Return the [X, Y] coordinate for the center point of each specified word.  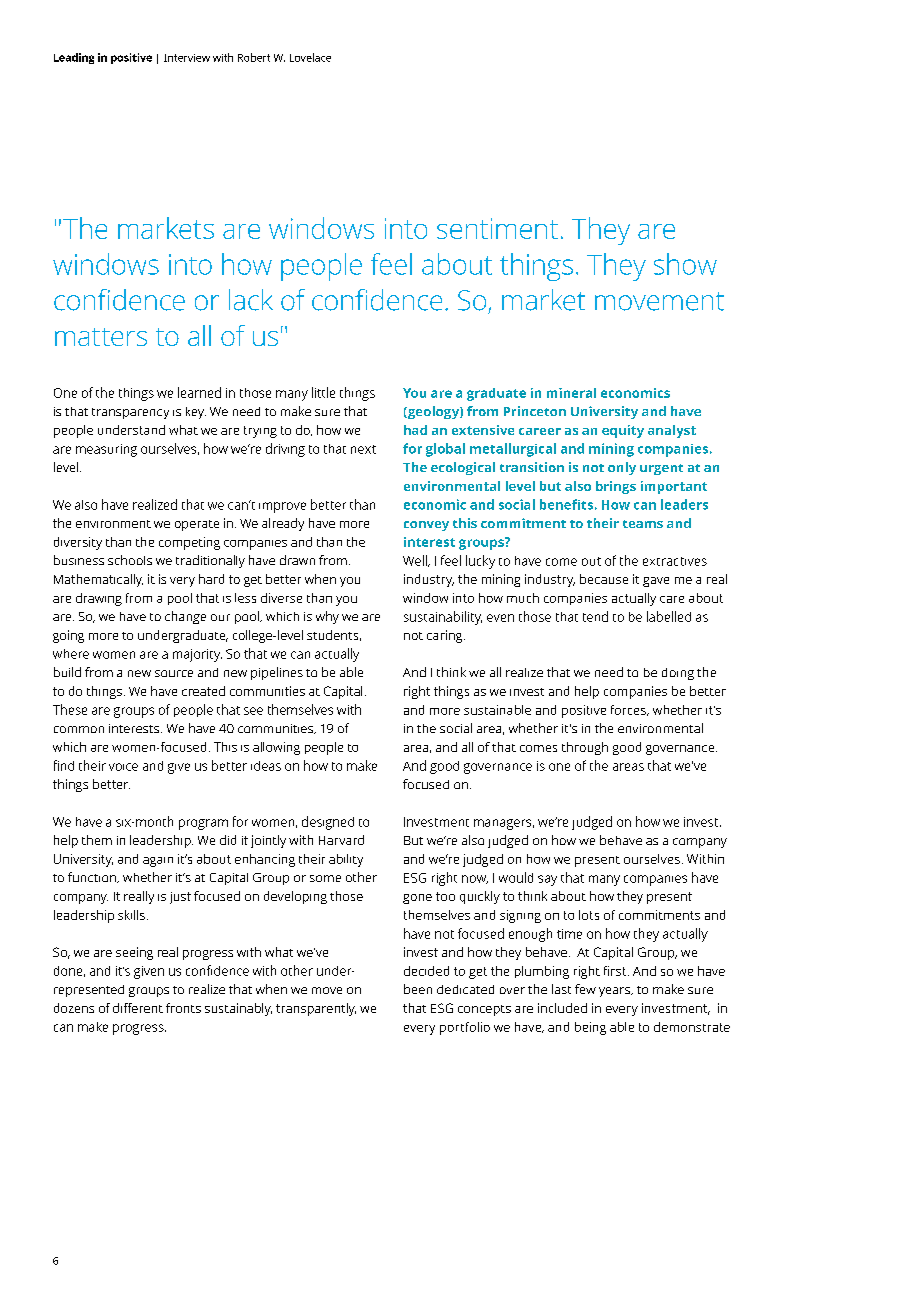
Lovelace [310, 57]
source [174, 673]
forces [629, 710]
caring [446, 636]
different [138, 1008]
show [685, 264]
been [418, 989]
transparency [130, 413]
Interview [187, 58]
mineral [571, 393]
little [323, 392]
